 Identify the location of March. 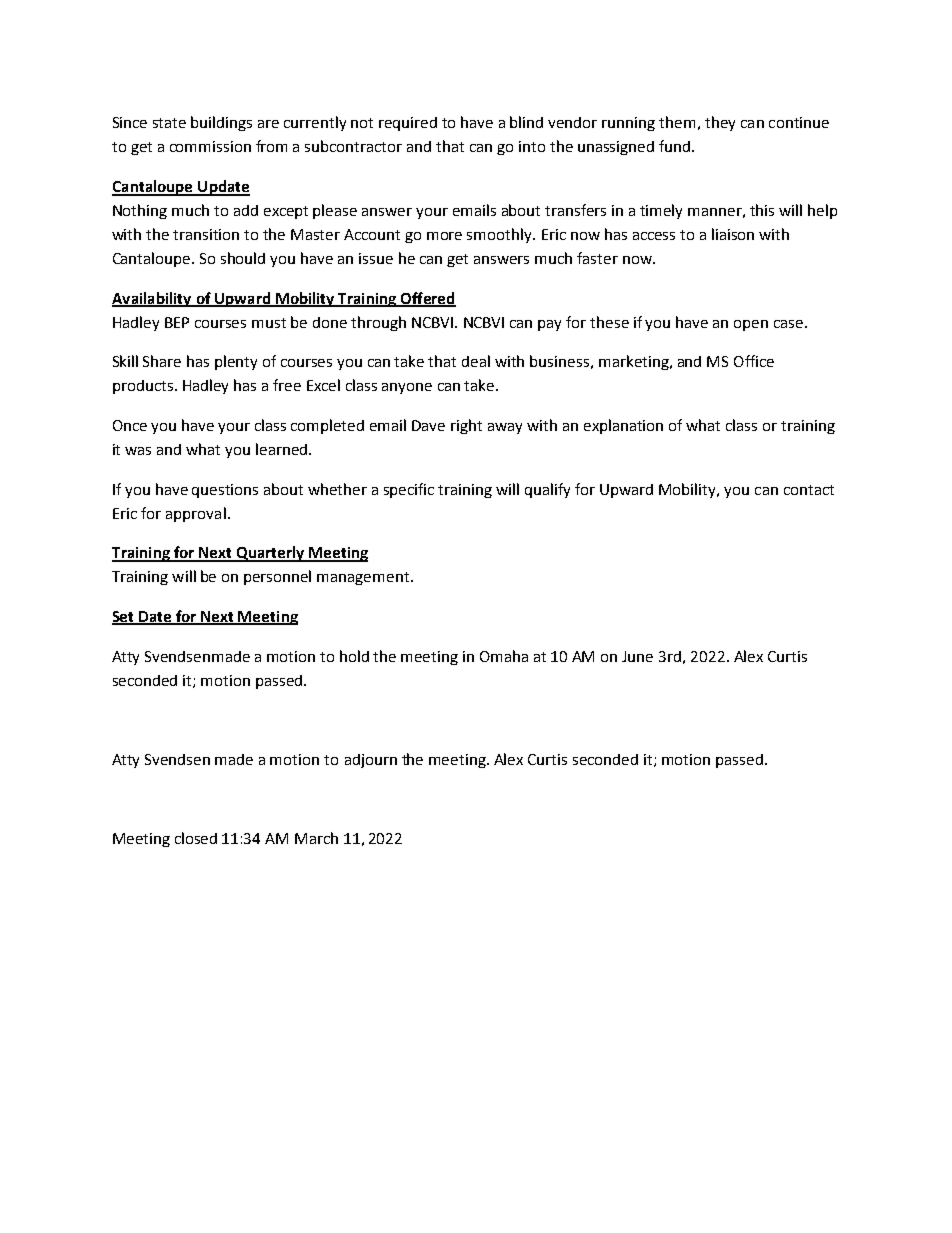
(316, 838).
